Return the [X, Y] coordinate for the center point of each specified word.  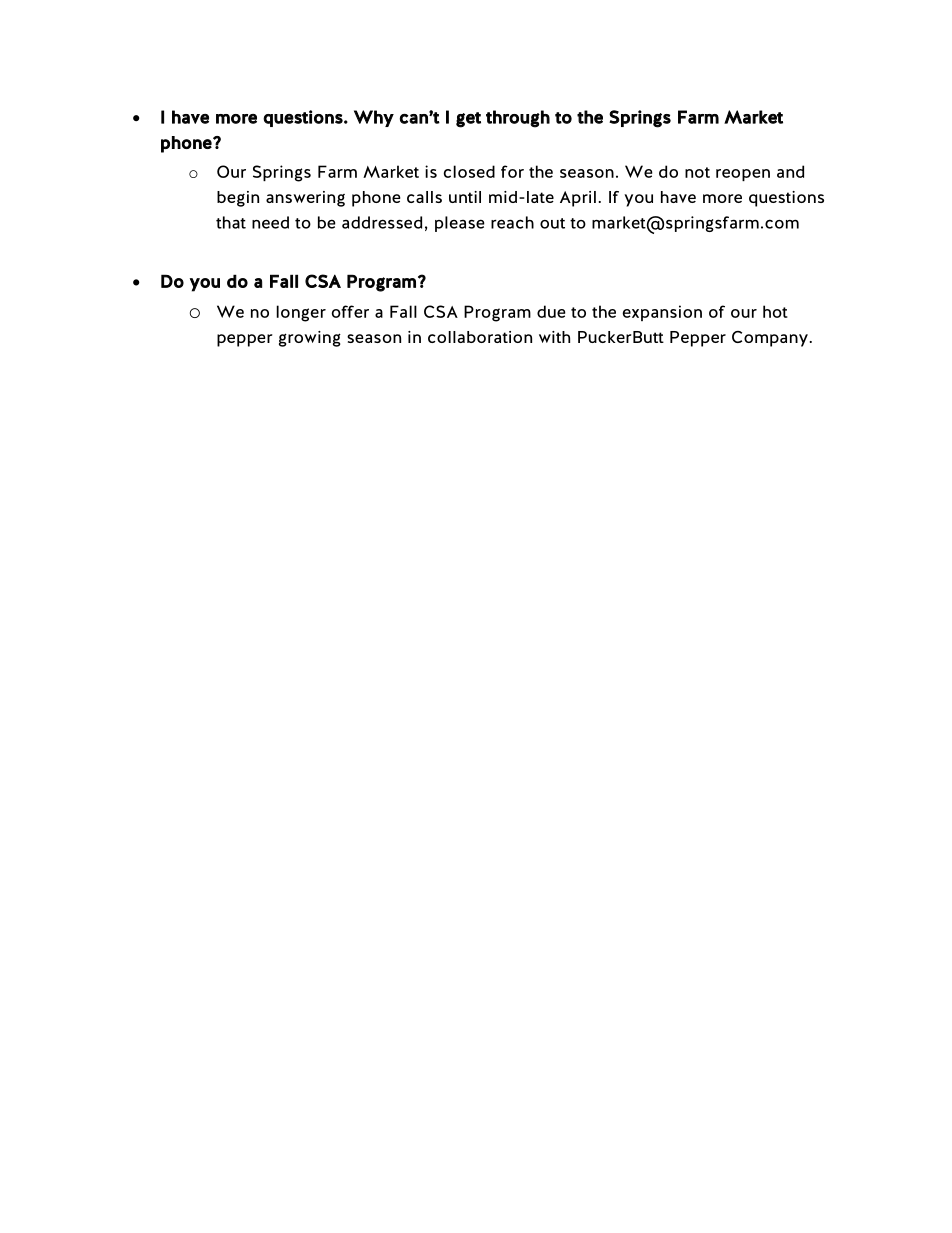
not [697, 172]
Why [374, 118]
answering [305, 199]
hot [775, 311]
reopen [743, 175]
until [465, 197]
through [518, 119]
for [512, 171]
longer [301, 313]
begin [238, 199]
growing [310, 339]
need [270, 222]
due [551, 311]
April [578, 199]
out [552, 223]
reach [512, 222]
